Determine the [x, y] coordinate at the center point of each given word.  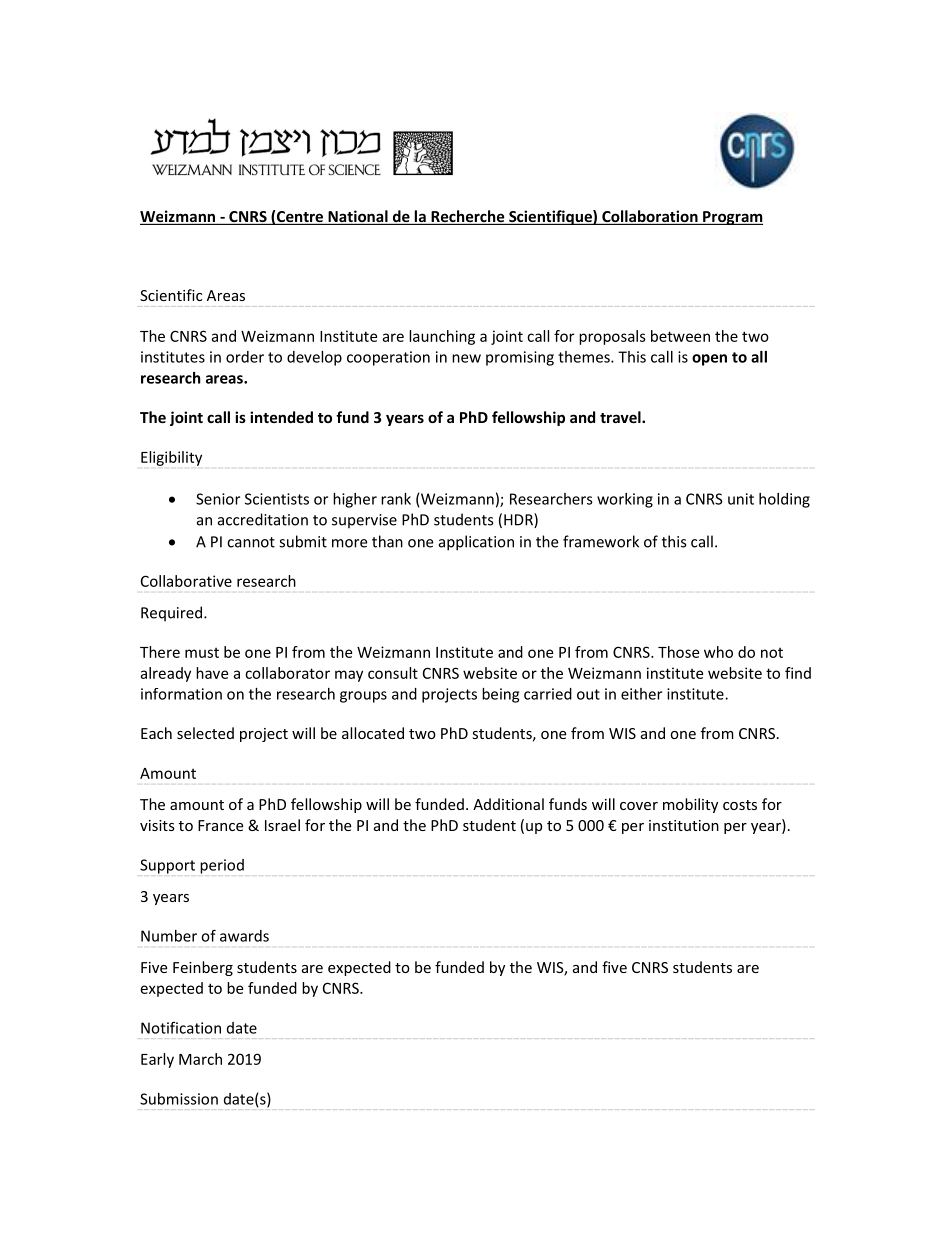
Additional [508, 804]
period [222, 866]
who [718, 652]
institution [684, 825]
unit [741, 499]
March [200, 1059]
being [500, 695]
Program [732, 218]
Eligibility [171, 458]
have [212, 673]
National [358, 217]
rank [396, 499]
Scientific [171, 295]
